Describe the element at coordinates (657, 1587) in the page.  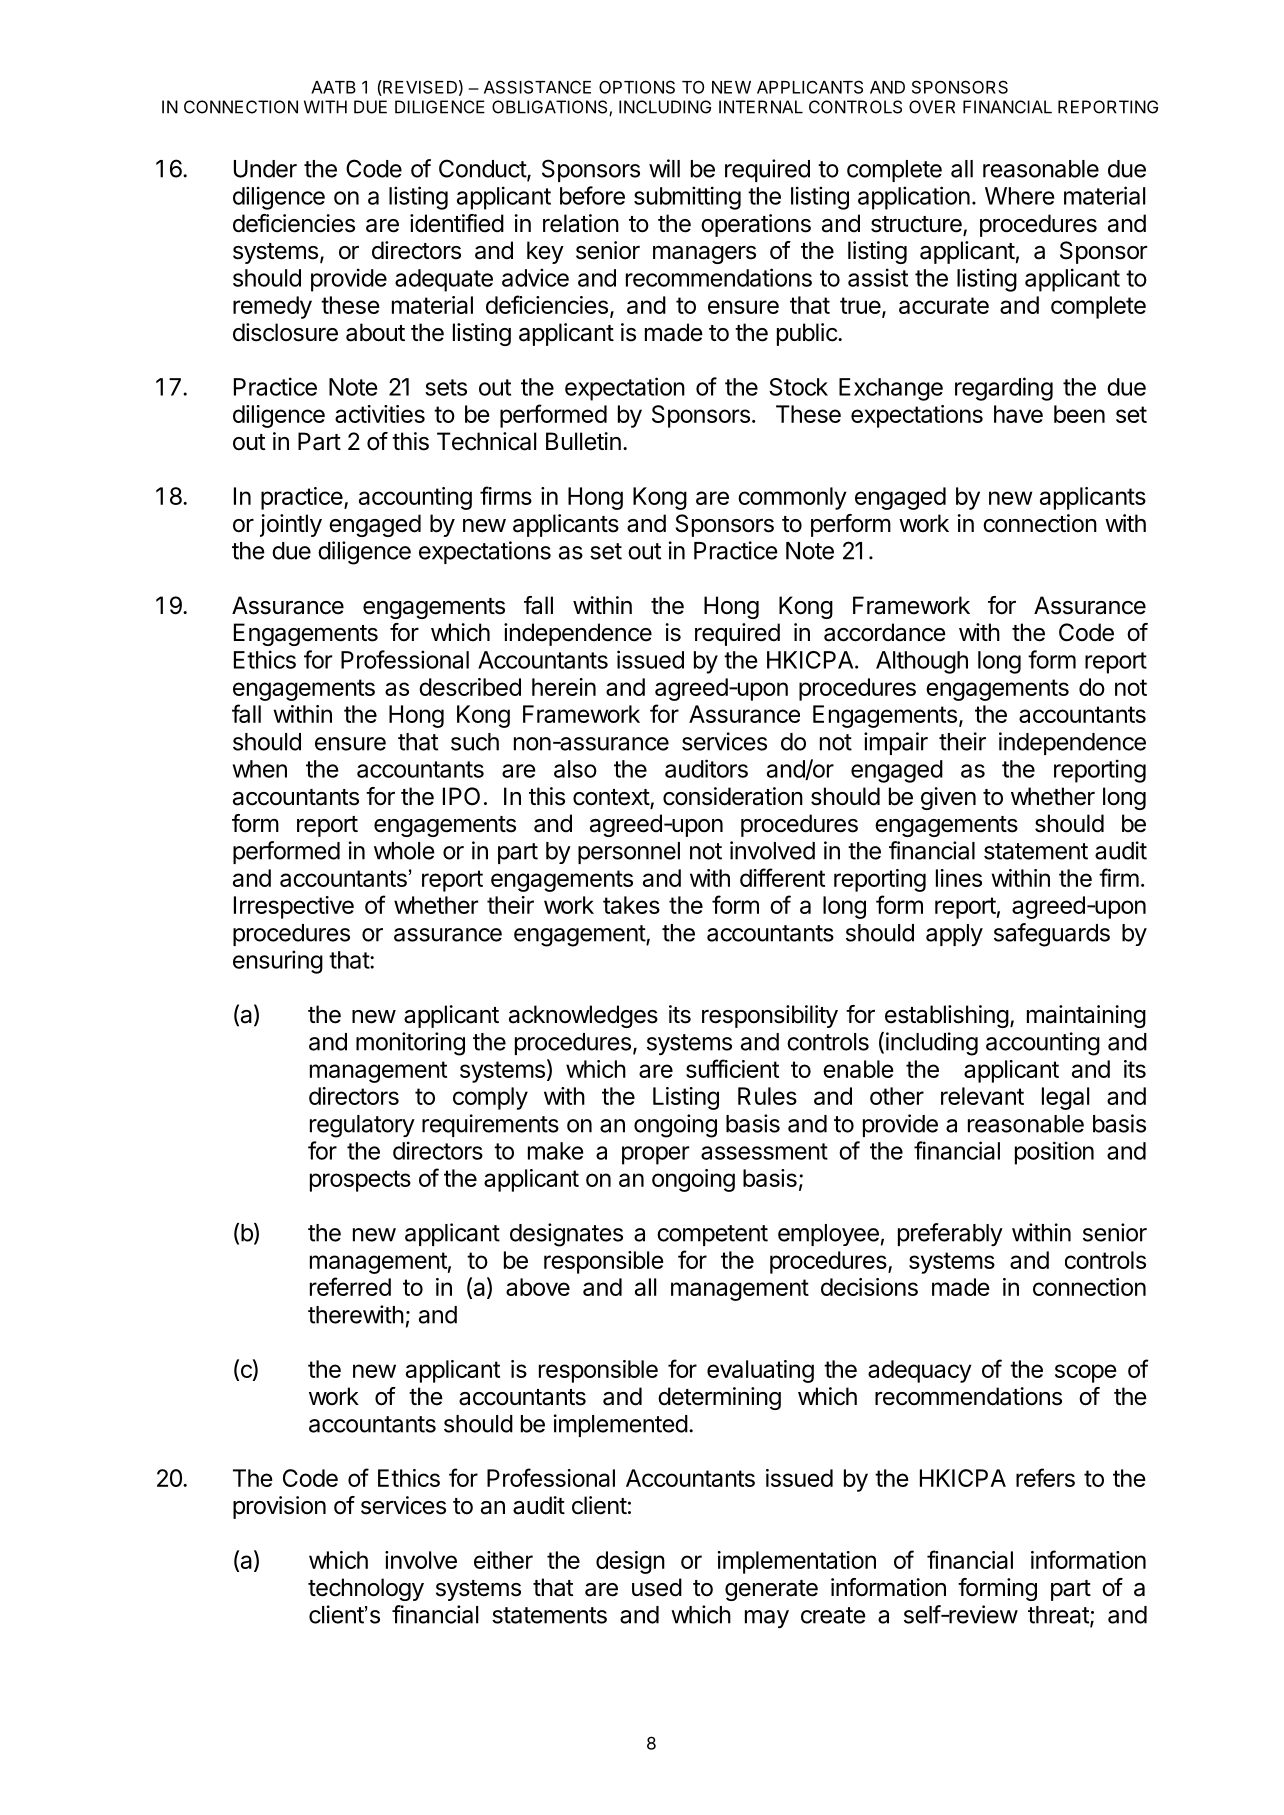
I see `used` at that location.
